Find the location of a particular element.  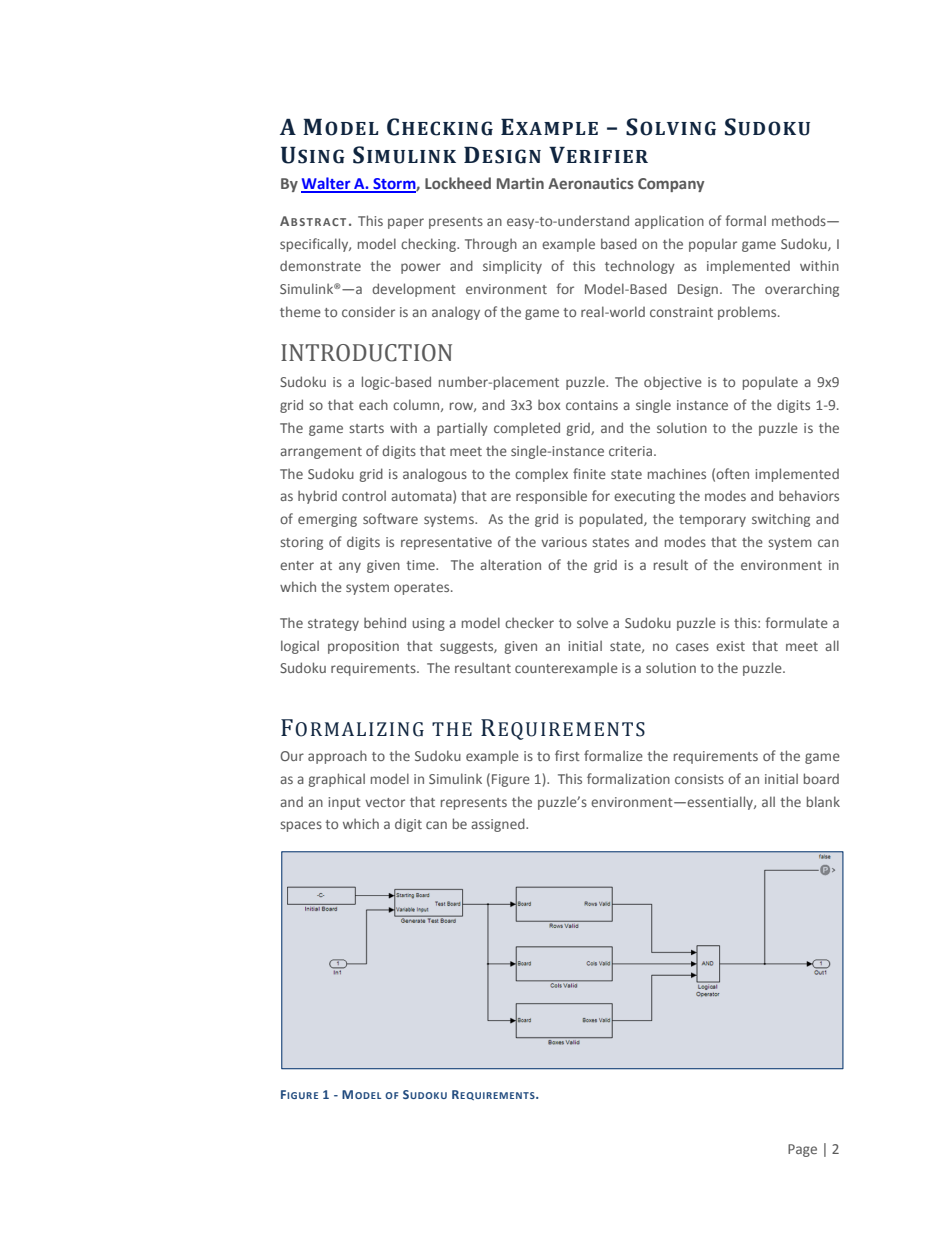

proposition is located at coordinates (363, 647).
